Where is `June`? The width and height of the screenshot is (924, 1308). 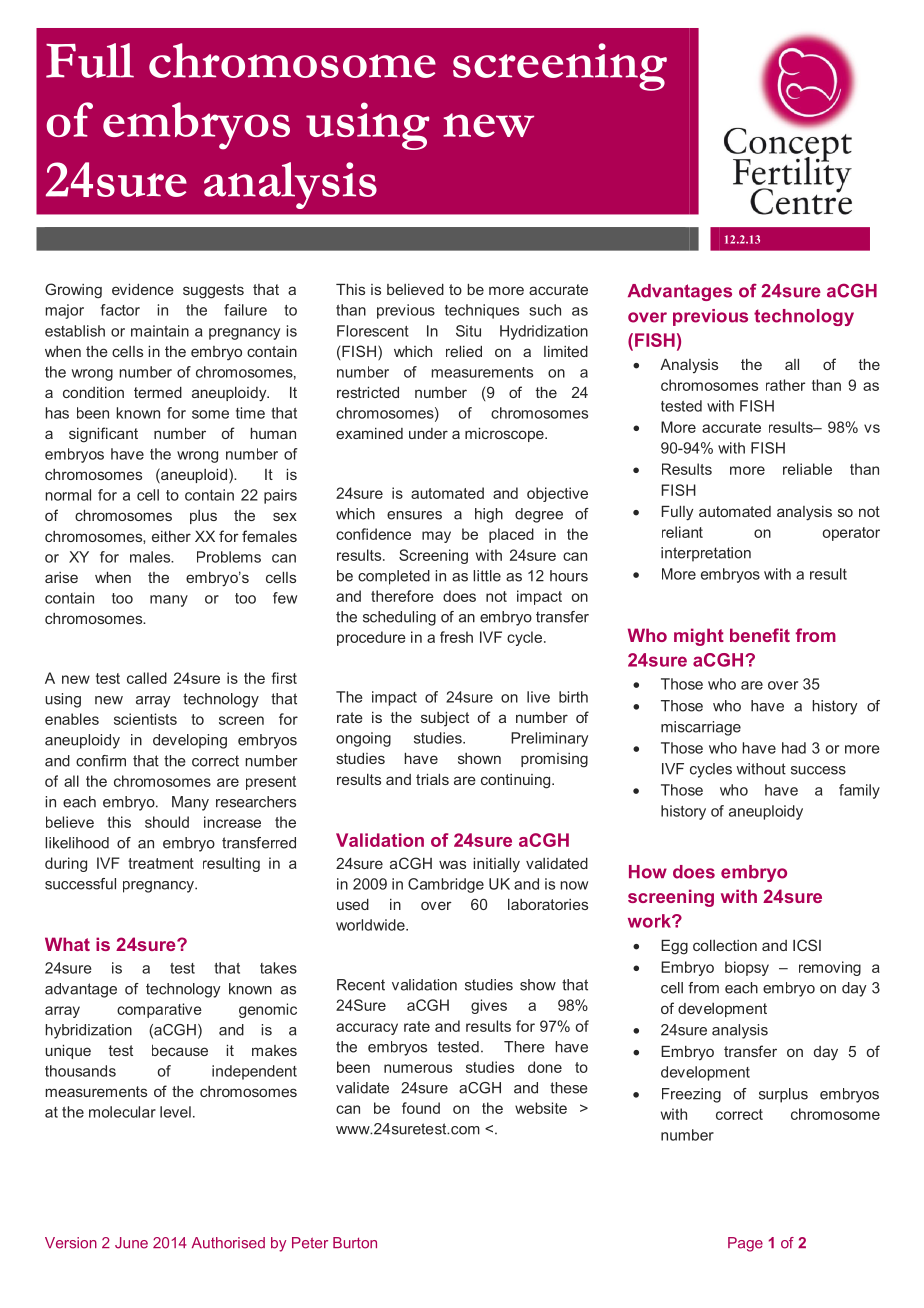 June is located at coordinates (131, 1243).
